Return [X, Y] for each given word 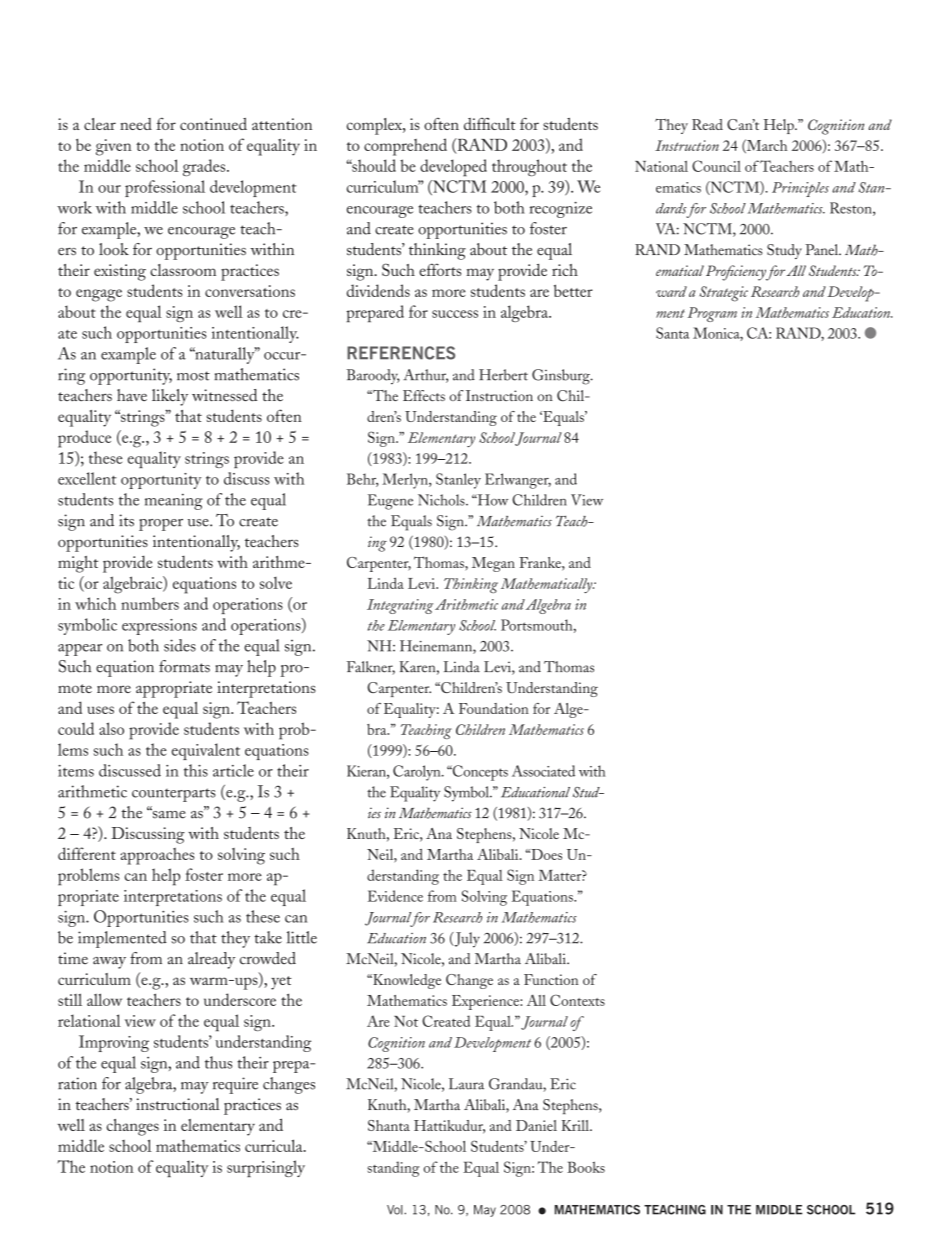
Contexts [577, 1000]
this [196, 770]
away [109, 963]
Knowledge [406, 981]
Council [716, 166]
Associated [543, 771]
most [193, 376]
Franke [541, 562]
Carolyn [418, 773]
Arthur [425, 376]
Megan [493, 564]
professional [165, 188]
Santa [672, 333]
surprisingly [266, 1168]
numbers [150, 603]
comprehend [405, 147]
